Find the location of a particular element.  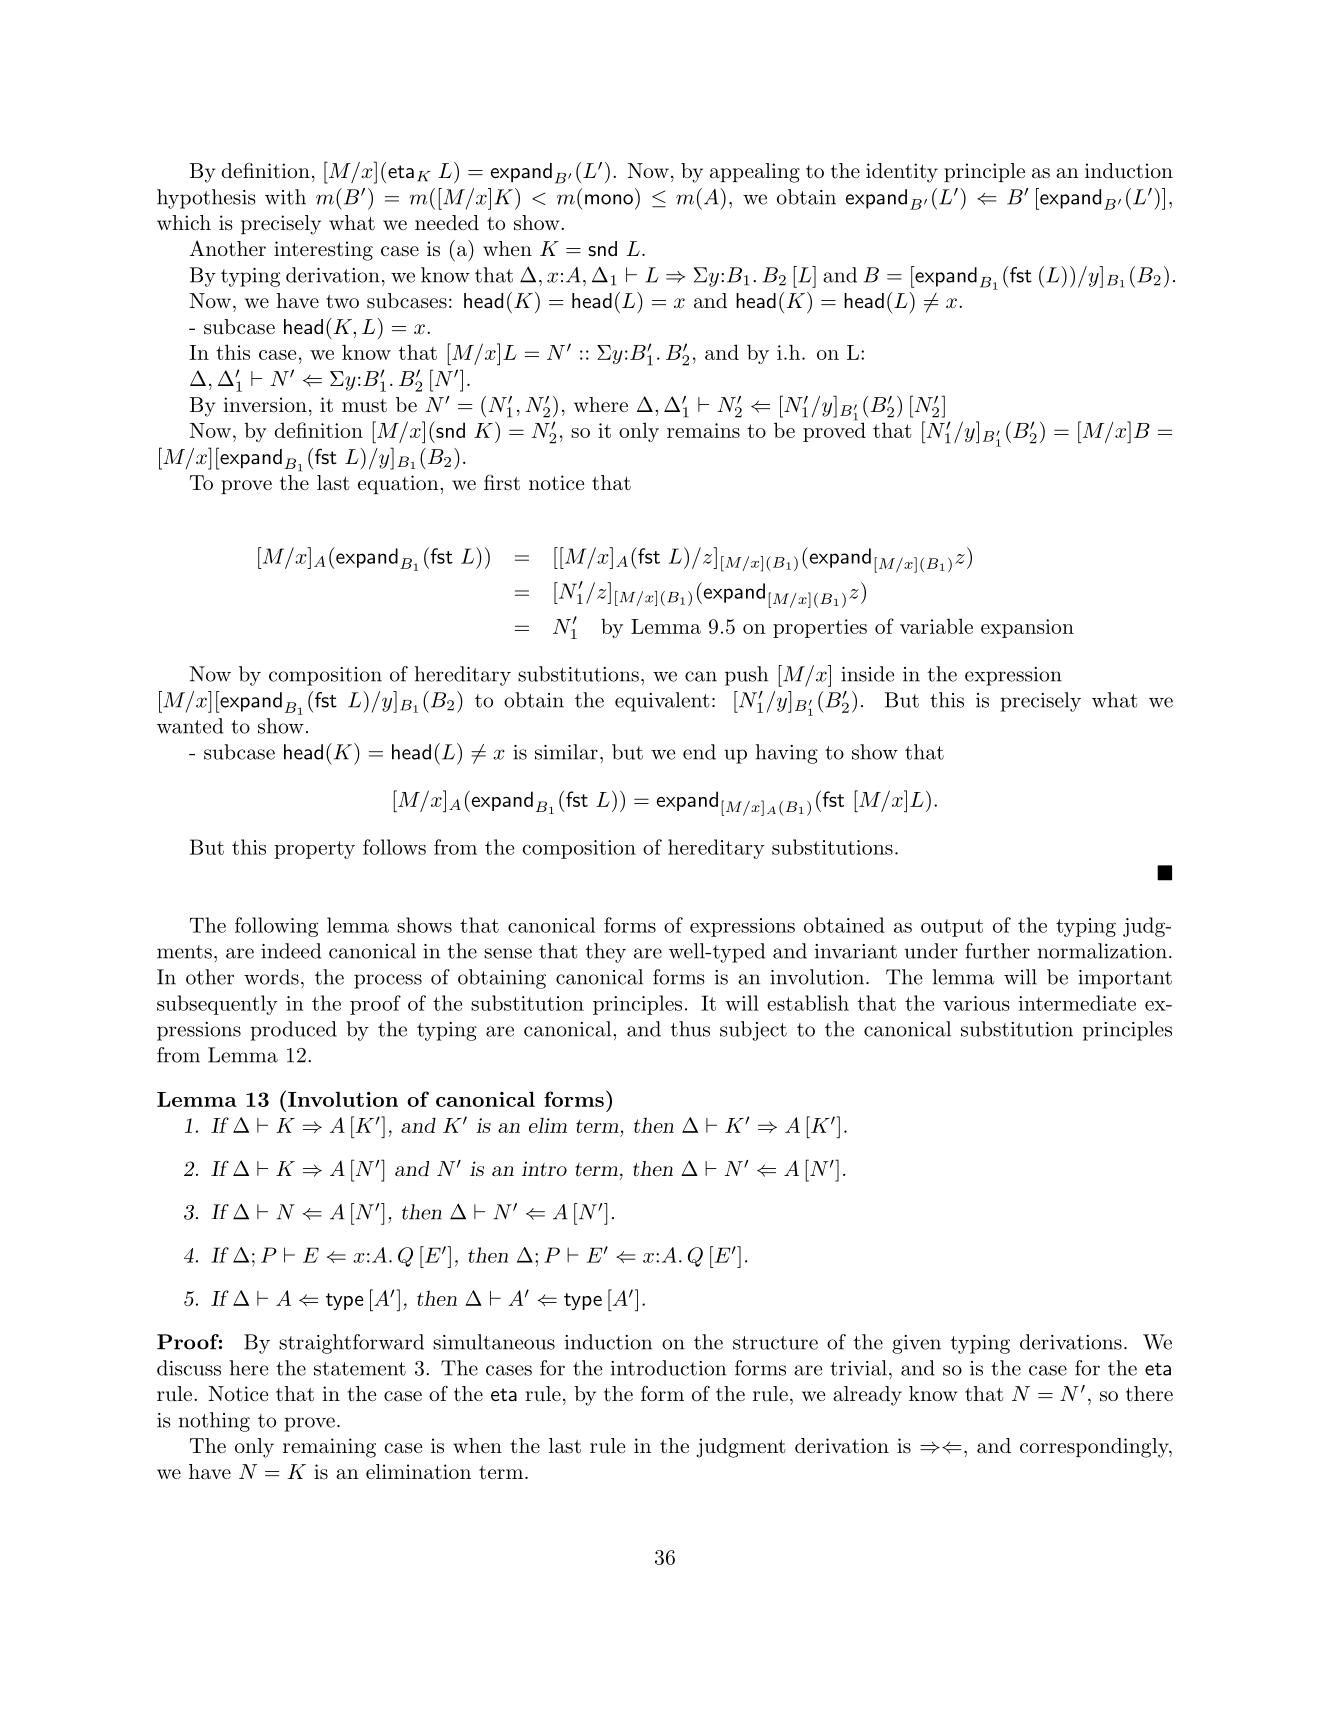

structure is located at coordinates (775, 1343).
